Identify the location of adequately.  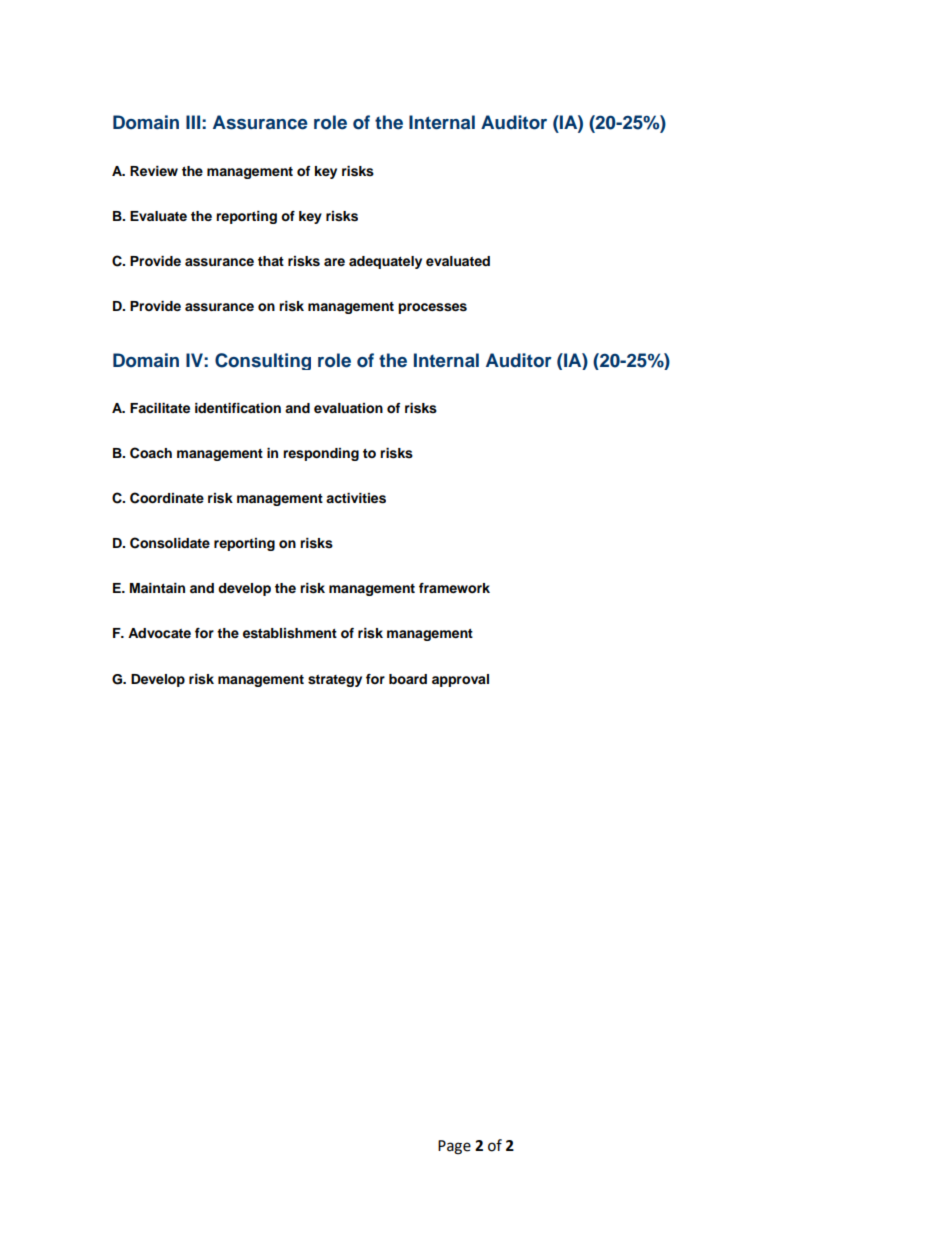
(385, 262).
